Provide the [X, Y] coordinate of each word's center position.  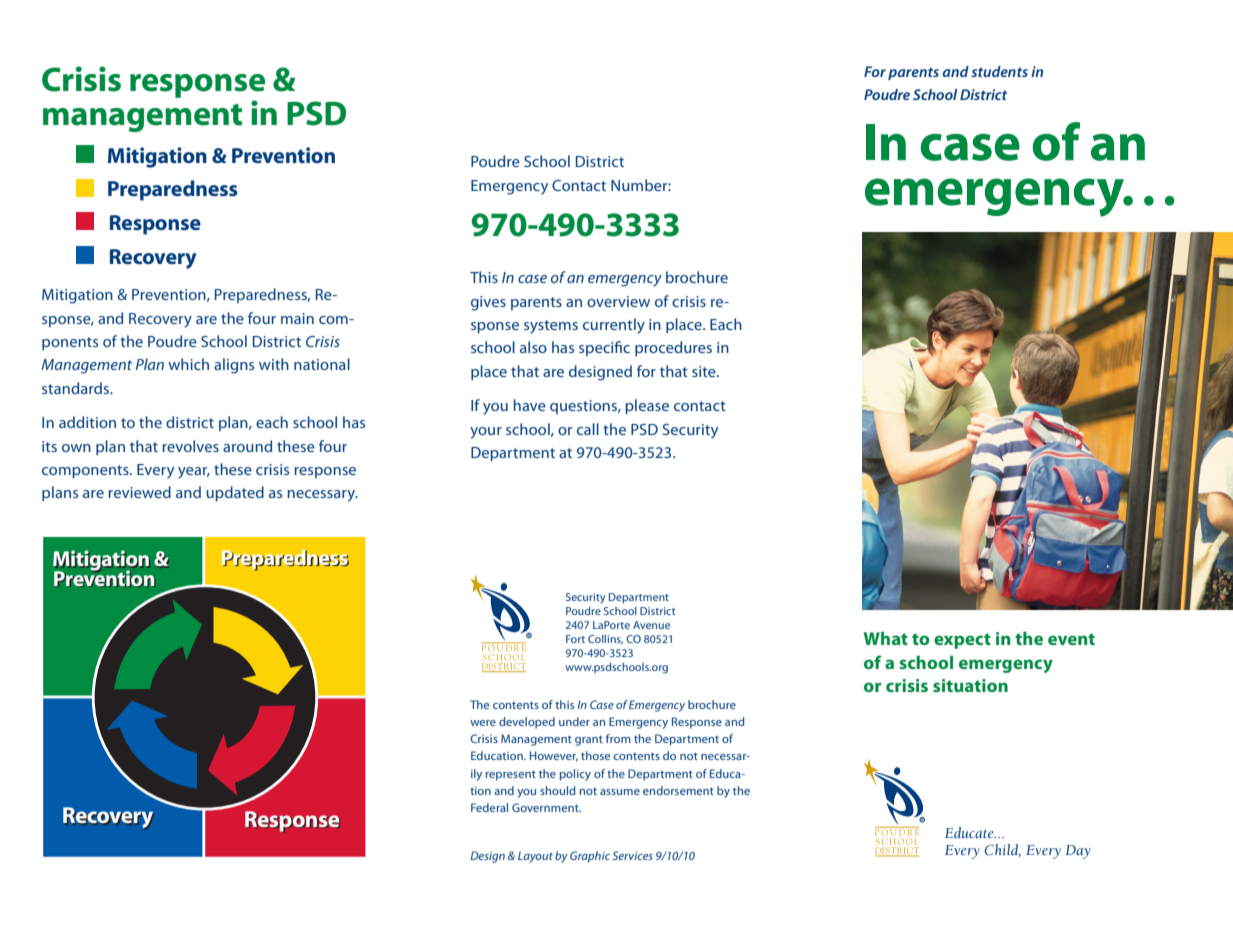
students [999, 71]
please [647, 406]
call [588, 429]
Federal [489, 807]
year [194, 473]
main [297, 318]
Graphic [590, 857]
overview [618, 301]
